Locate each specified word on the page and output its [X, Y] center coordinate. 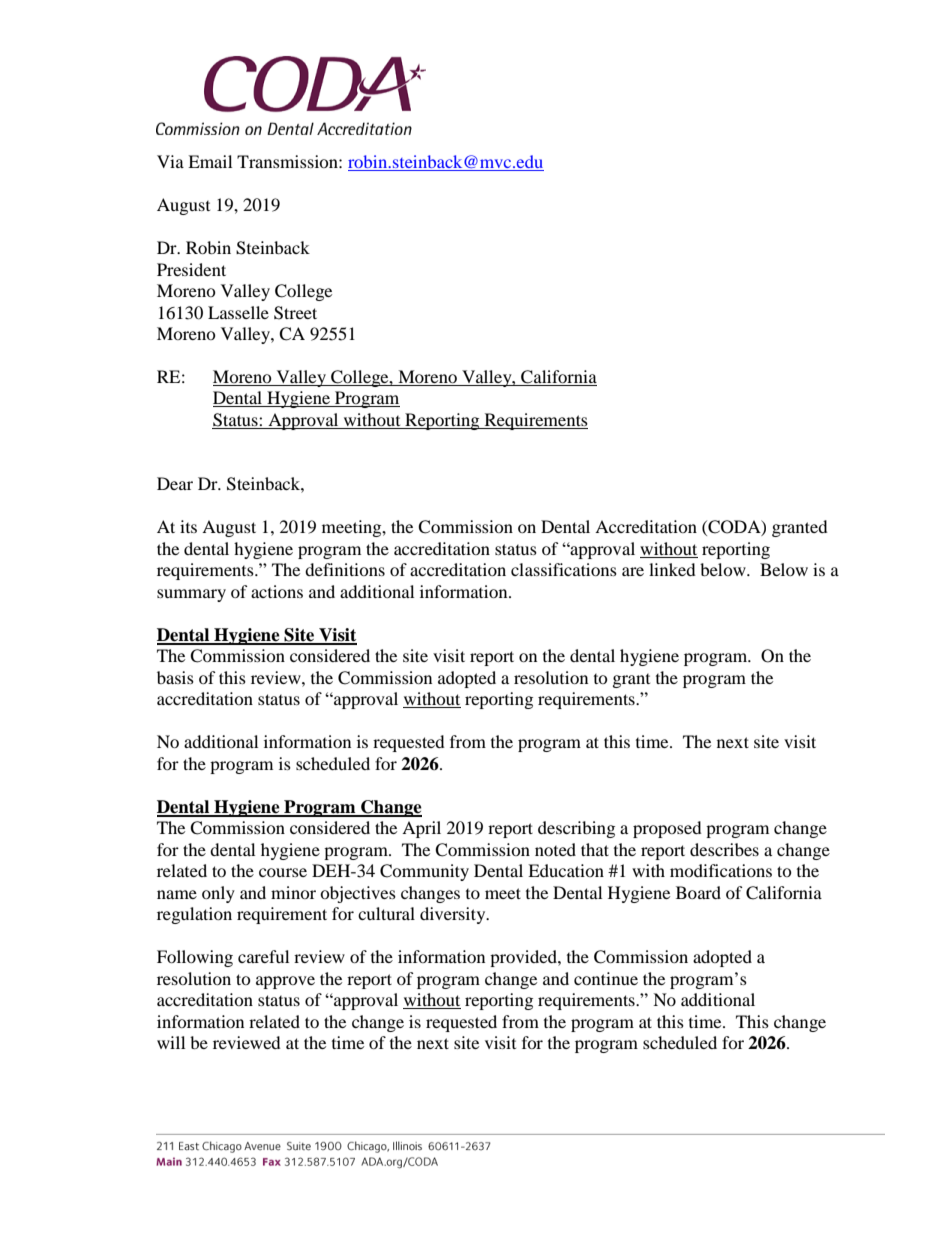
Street [295, 313]
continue [606, 978]
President [191, 269]
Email [210, 161]
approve [285, 982]
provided [524, 958]
